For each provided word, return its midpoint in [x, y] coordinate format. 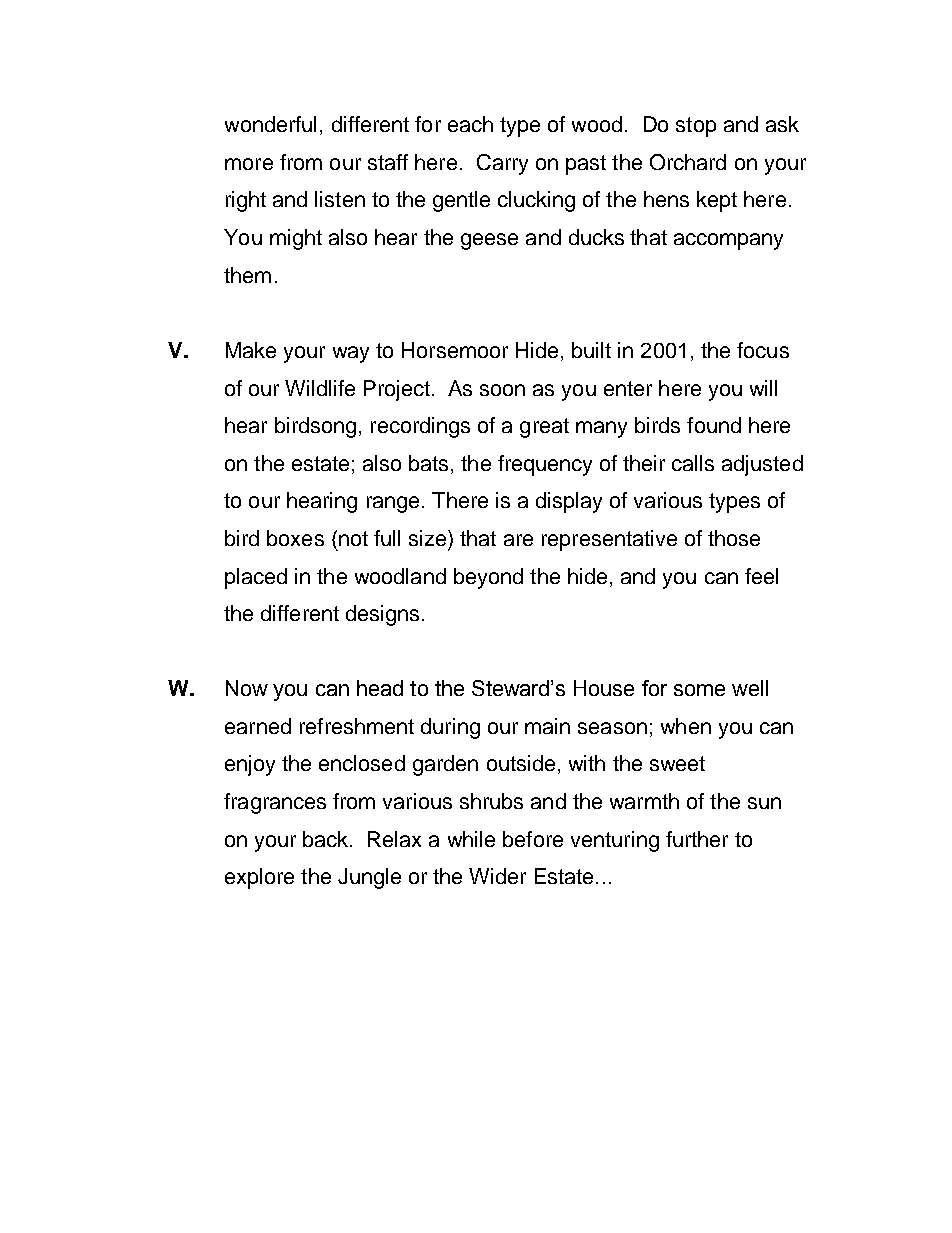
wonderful [270, 124]
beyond [488, 578]
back [327, 839]
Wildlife [320, 388]
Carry [502, 164]
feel [761, 576]
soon [502, 390]
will [763, 388]
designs [382, 615]
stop [696, 127]
